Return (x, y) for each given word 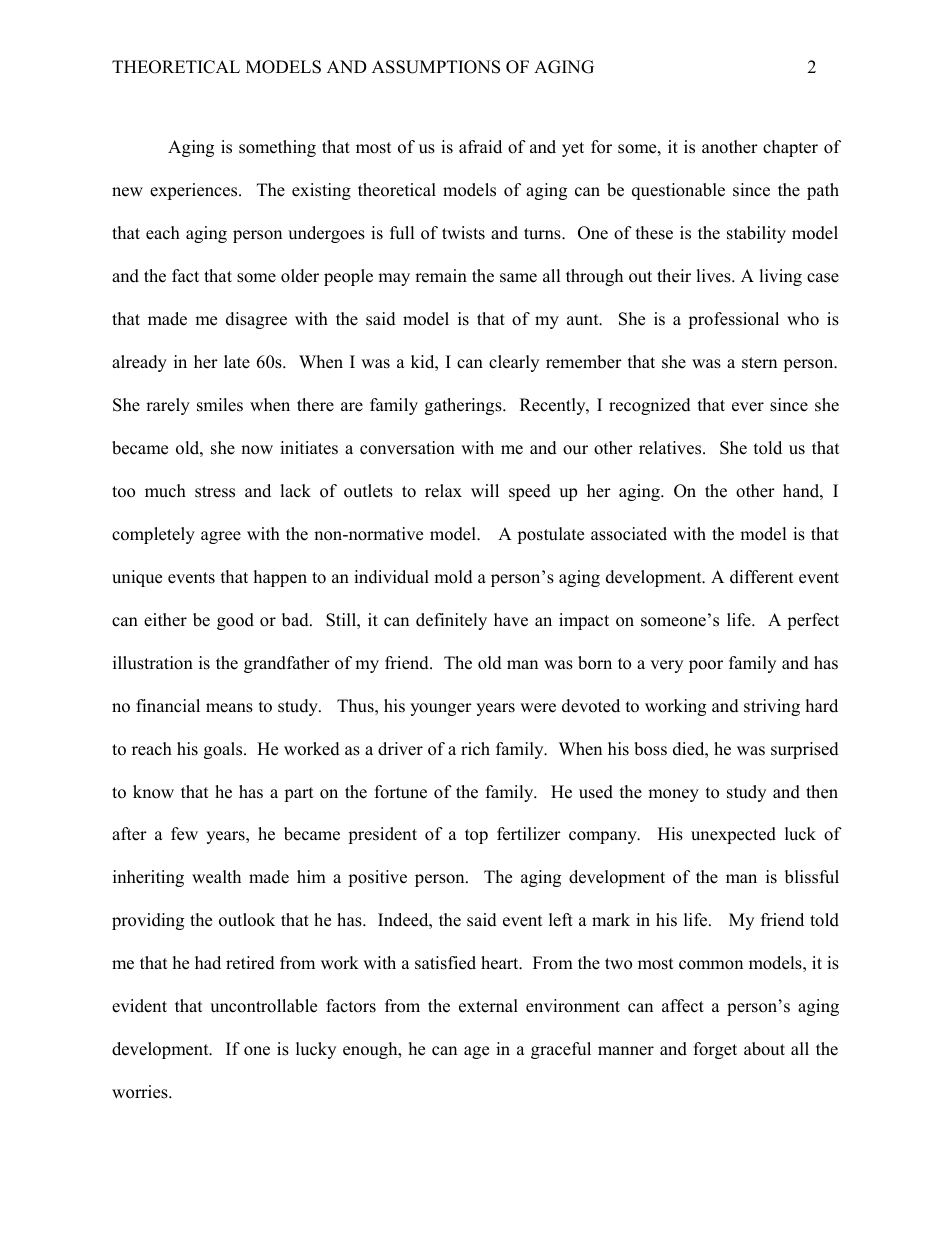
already (139, 363)
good (235, 621)
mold (453, 577)
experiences (195, 191)
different (762, 577)
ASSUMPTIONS (436, 67)
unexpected (733, 835)
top (476, 836)
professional (733, 320)
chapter (790, 148)
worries (141, 1092)
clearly (514, 363)
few (184, 834)
